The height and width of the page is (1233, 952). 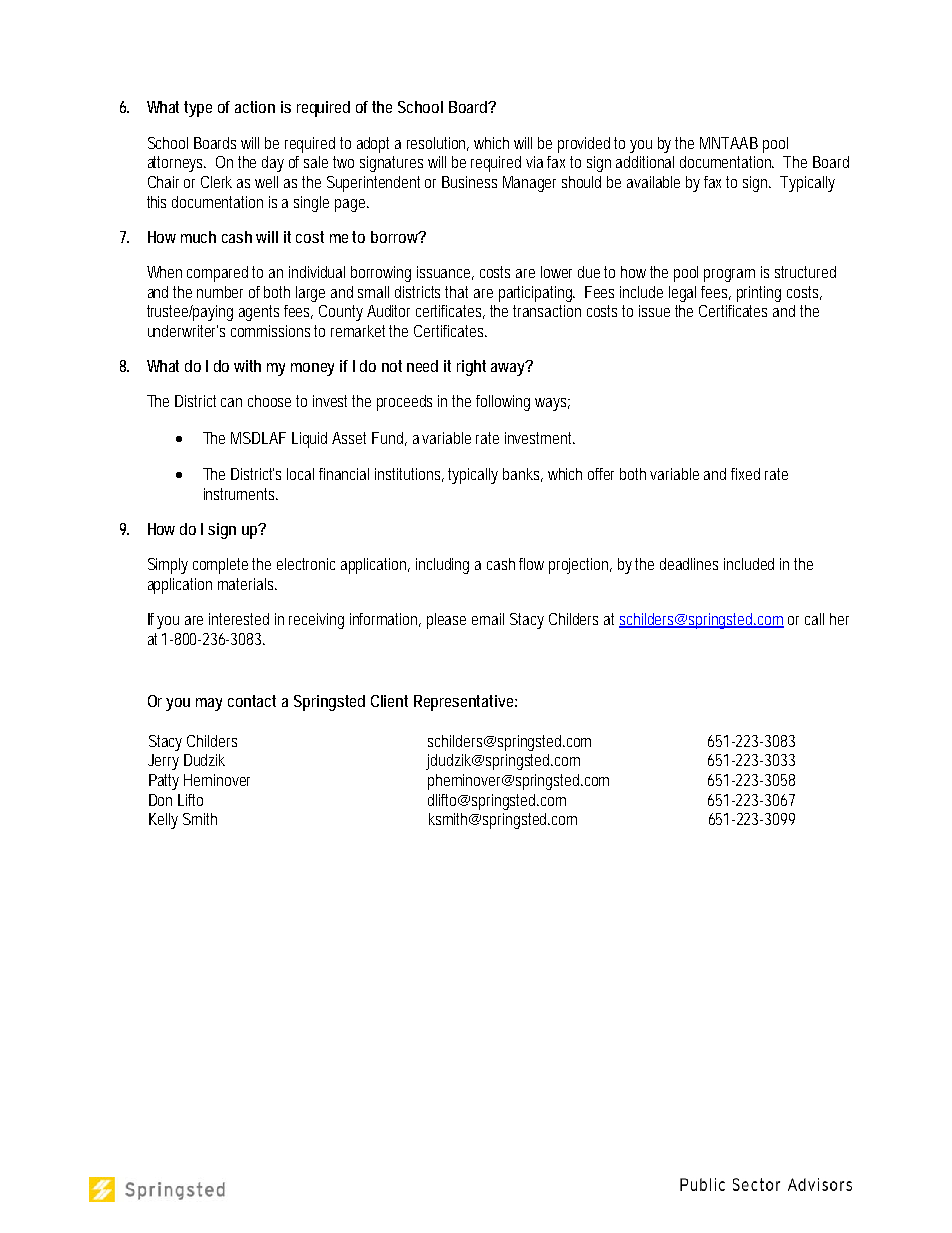 I want to click on Don, so click(x=160, y=800).
